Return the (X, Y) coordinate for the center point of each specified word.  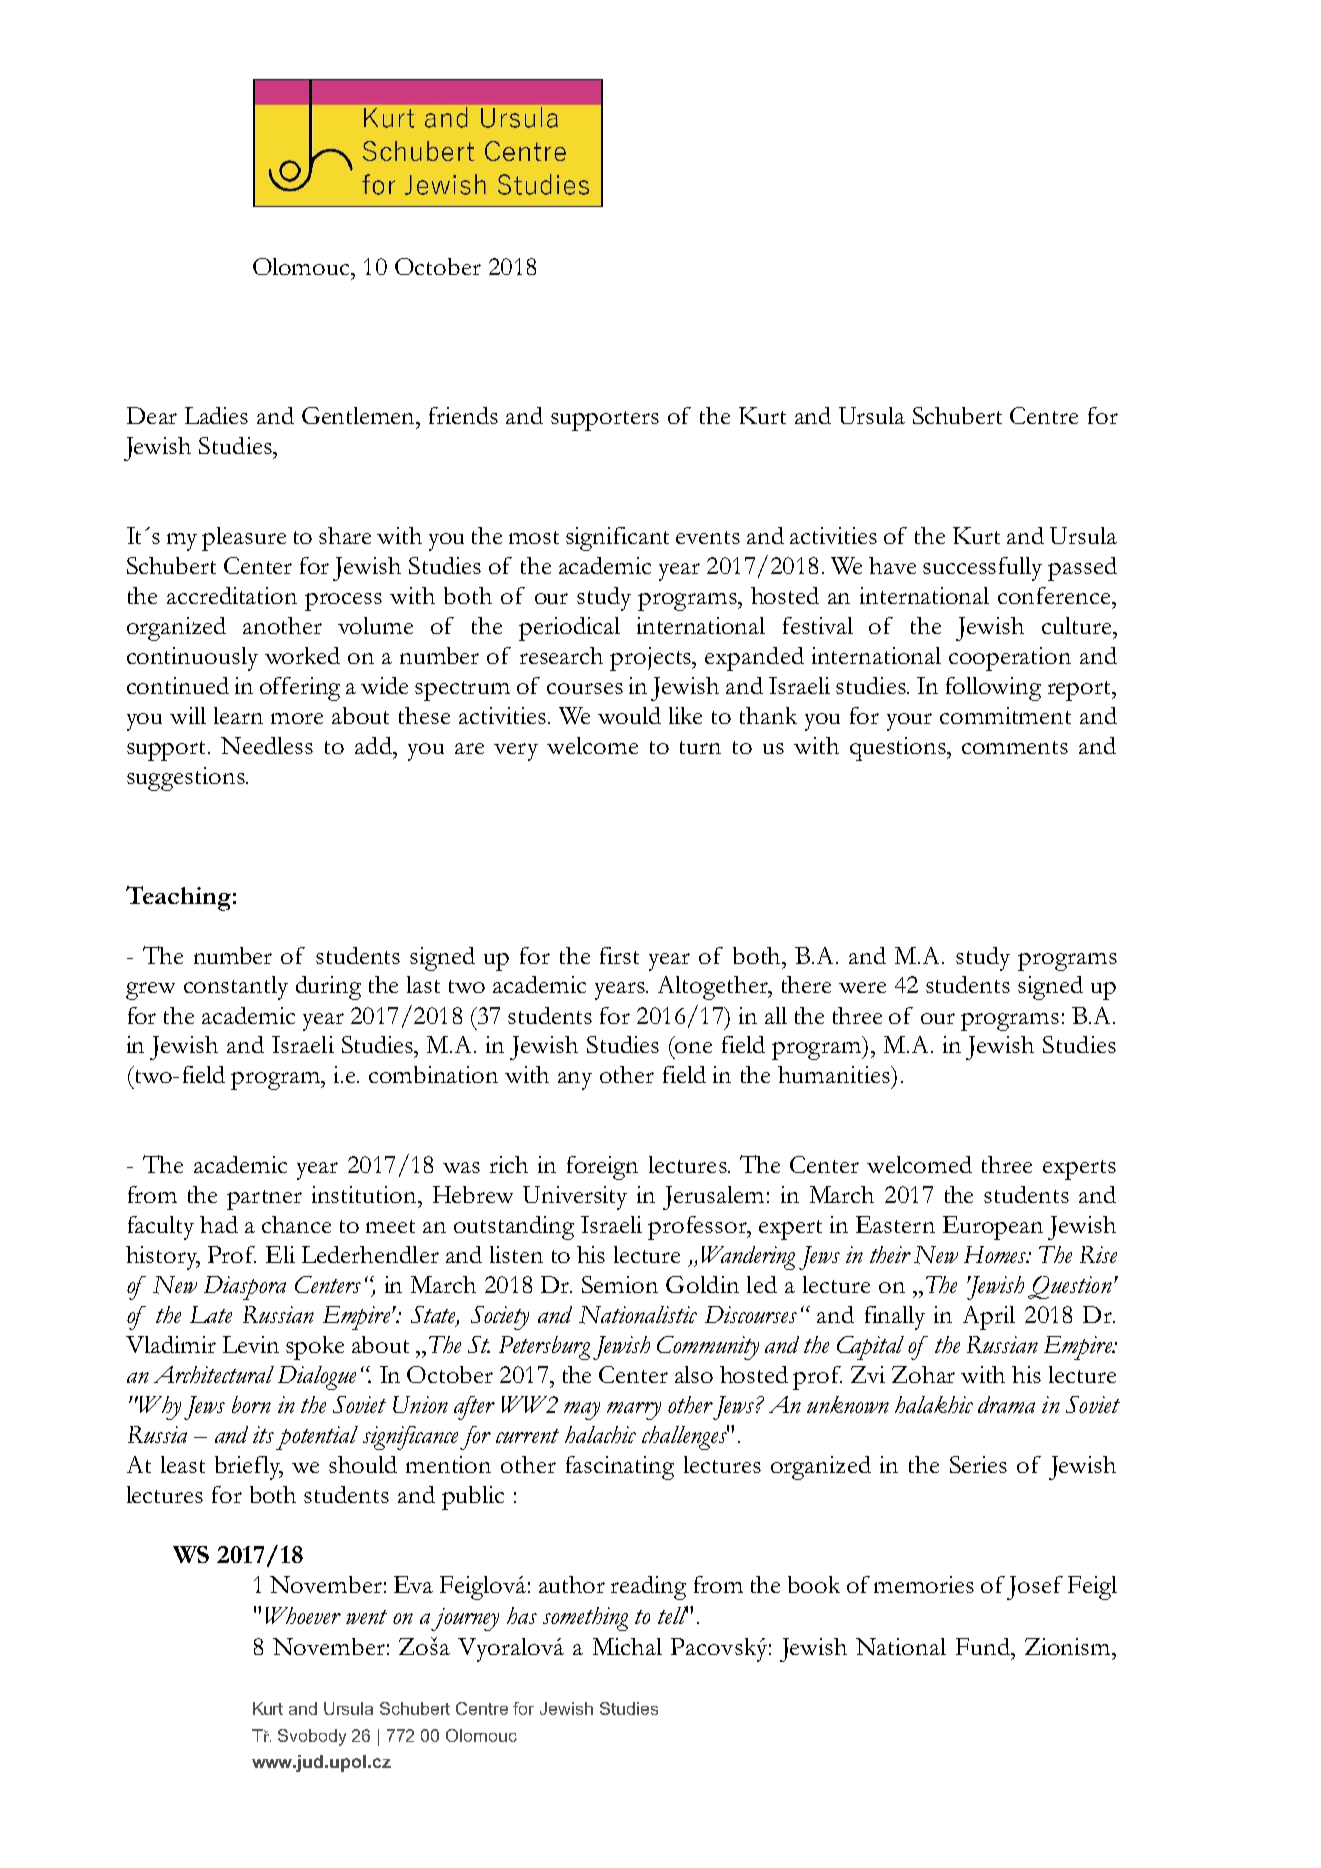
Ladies (216, 415)
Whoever (303, 1615)
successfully (982, 569)
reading (648, 1588)
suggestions (187, 779)
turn (700, 747)
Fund (984, 1646)
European (993, 1228)
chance (296, 1224)
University (575, 1198)
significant (617, 539)
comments (1015, 747)
